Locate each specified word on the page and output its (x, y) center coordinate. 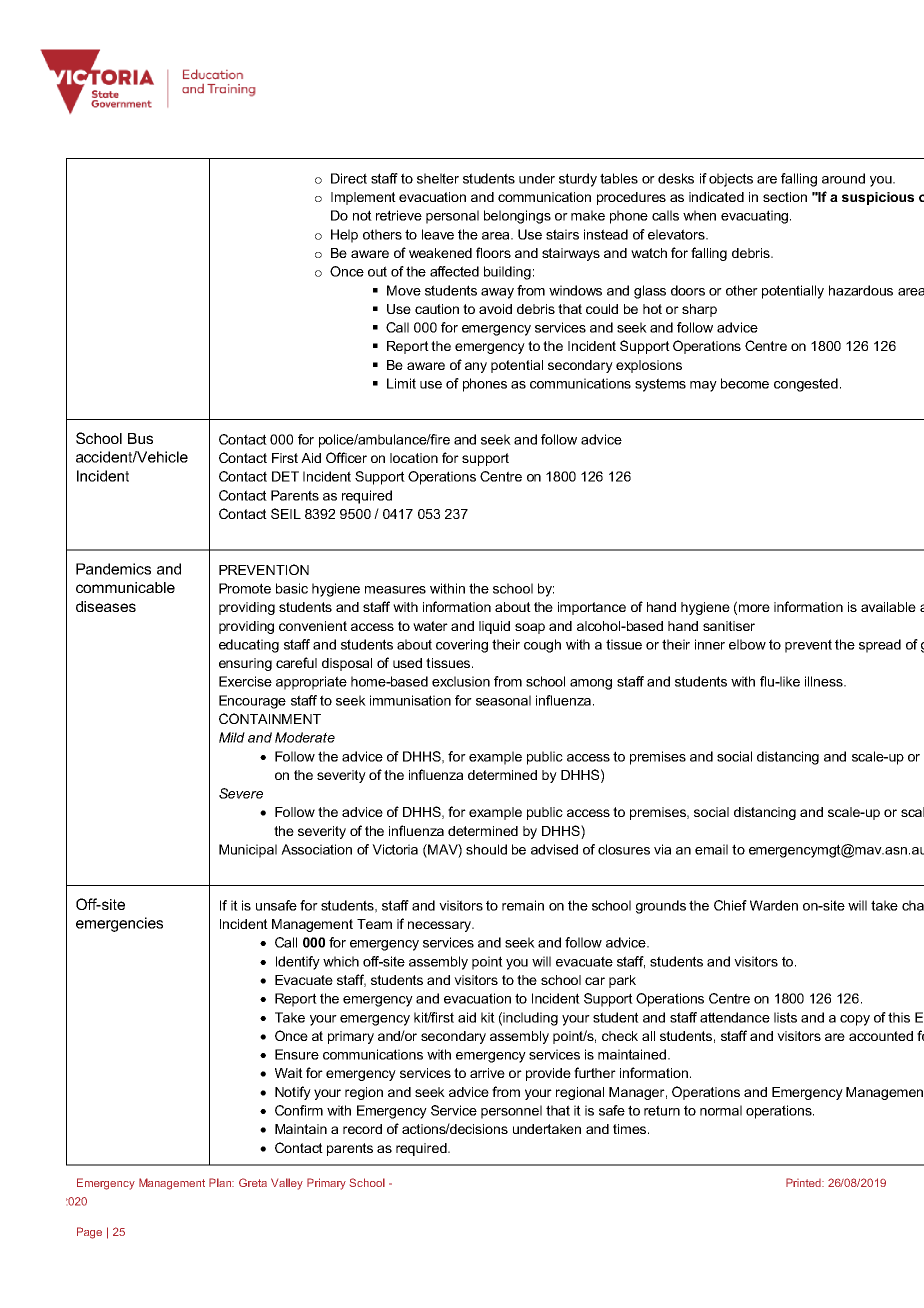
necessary (440, 926)
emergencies (119, 924)
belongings (517, 217)
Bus (140, 438)
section (785, 197)
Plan (221, 1182)
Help (344, 236)
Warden (774, 905)
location (414, 458)
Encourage (252, 702)
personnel (511, 1112)
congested (806, 385)
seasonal (503, 700)
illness (825, 681)
